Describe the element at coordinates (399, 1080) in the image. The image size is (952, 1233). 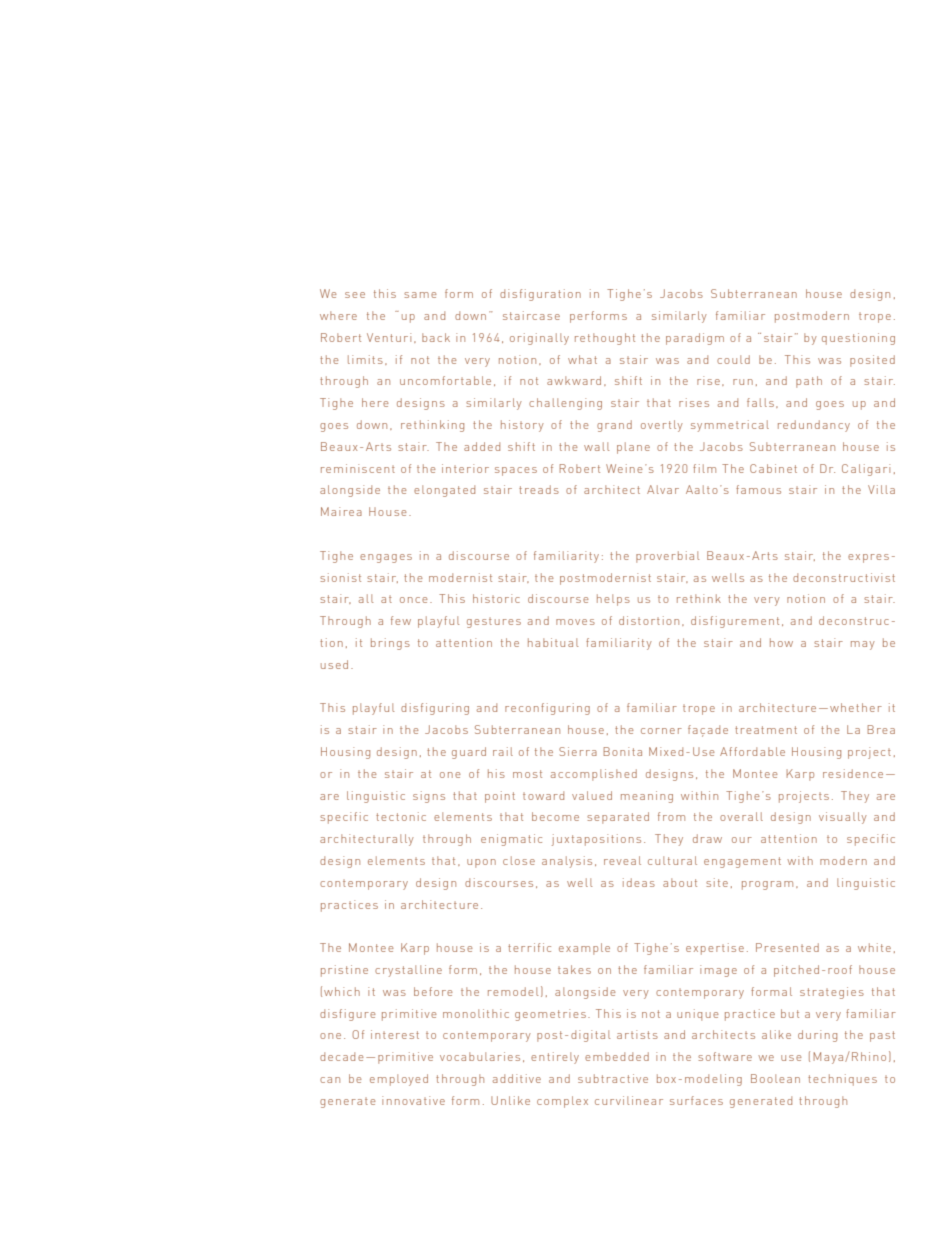
I see `employed` at that location.
